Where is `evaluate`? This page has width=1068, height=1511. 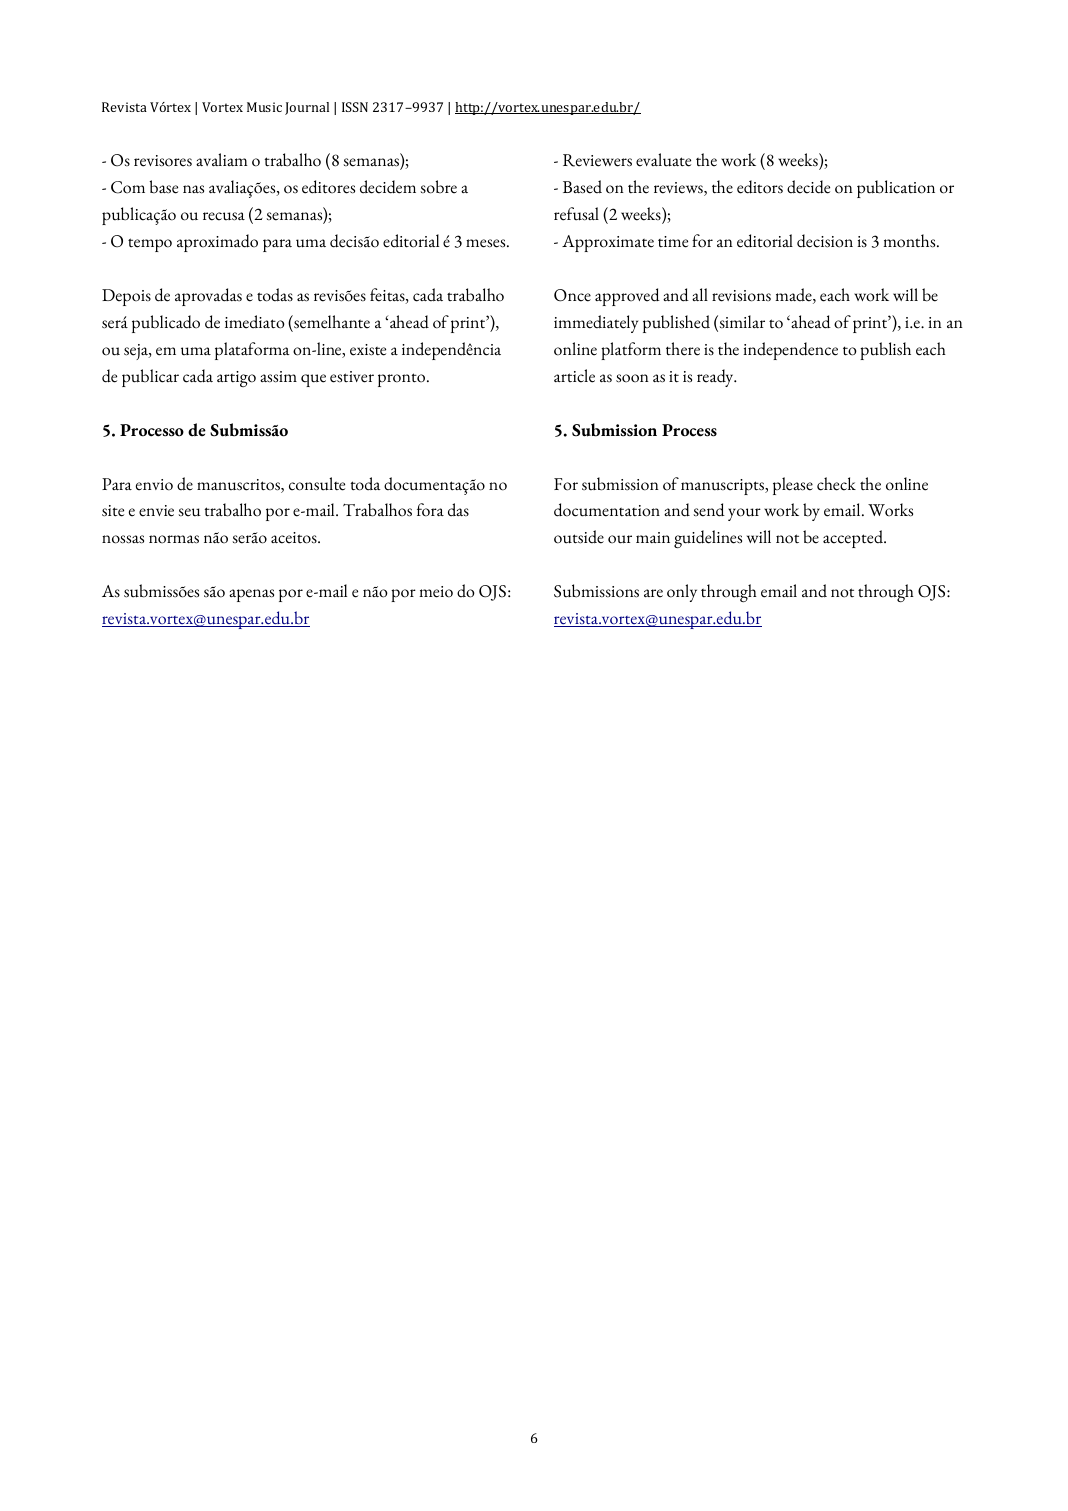 evaluate is located at coordinates (663, 160).
